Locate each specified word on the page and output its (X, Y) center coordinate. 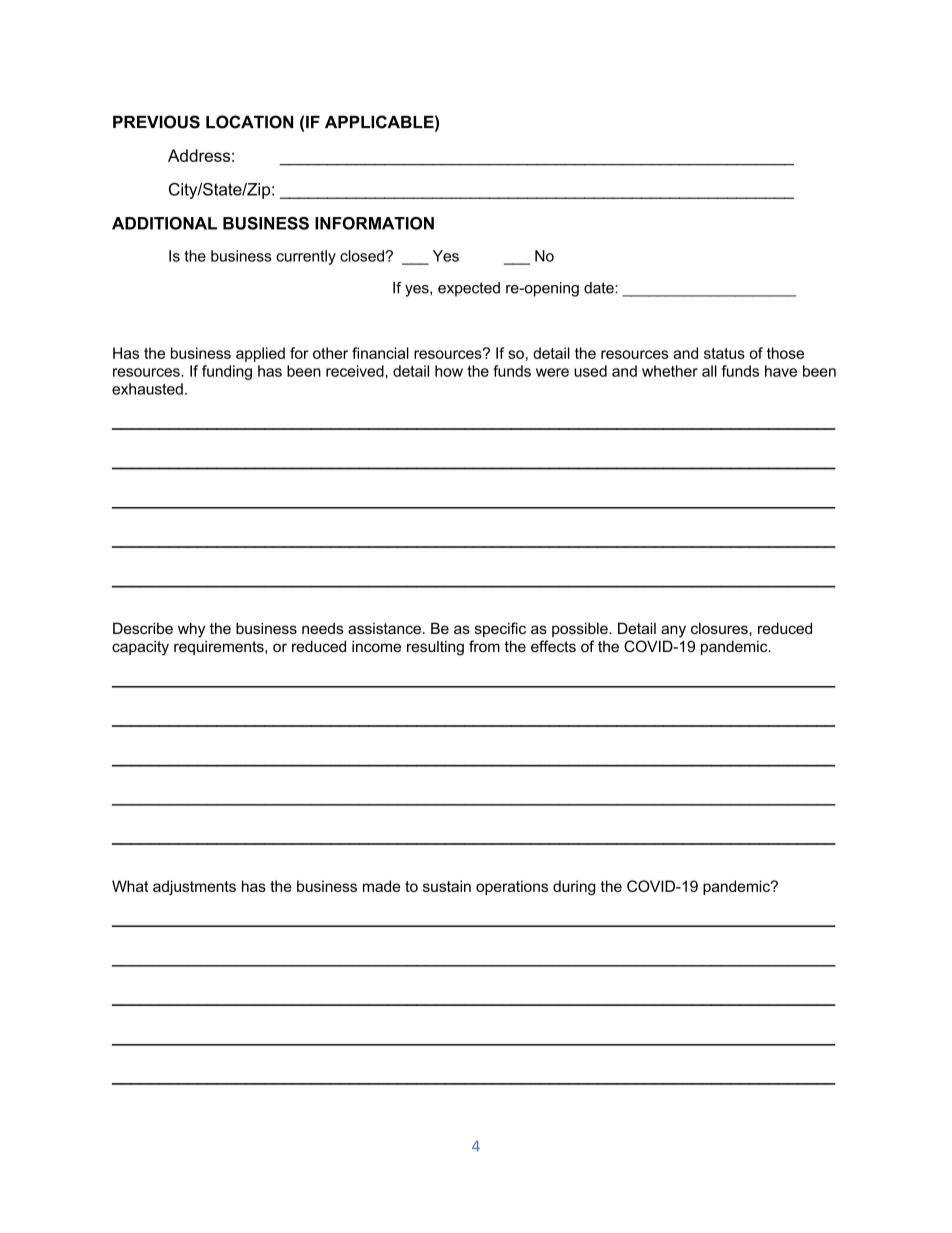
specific (500, 629)
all (709, 371)
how (449, 371)
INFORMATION (374, 223)
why (191, 630)
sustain (447, 886)
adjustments (194, 887)
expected (469, 289)
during (574, 887)
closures (720, 628)
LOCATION (249, 122)
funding (227, 372)
